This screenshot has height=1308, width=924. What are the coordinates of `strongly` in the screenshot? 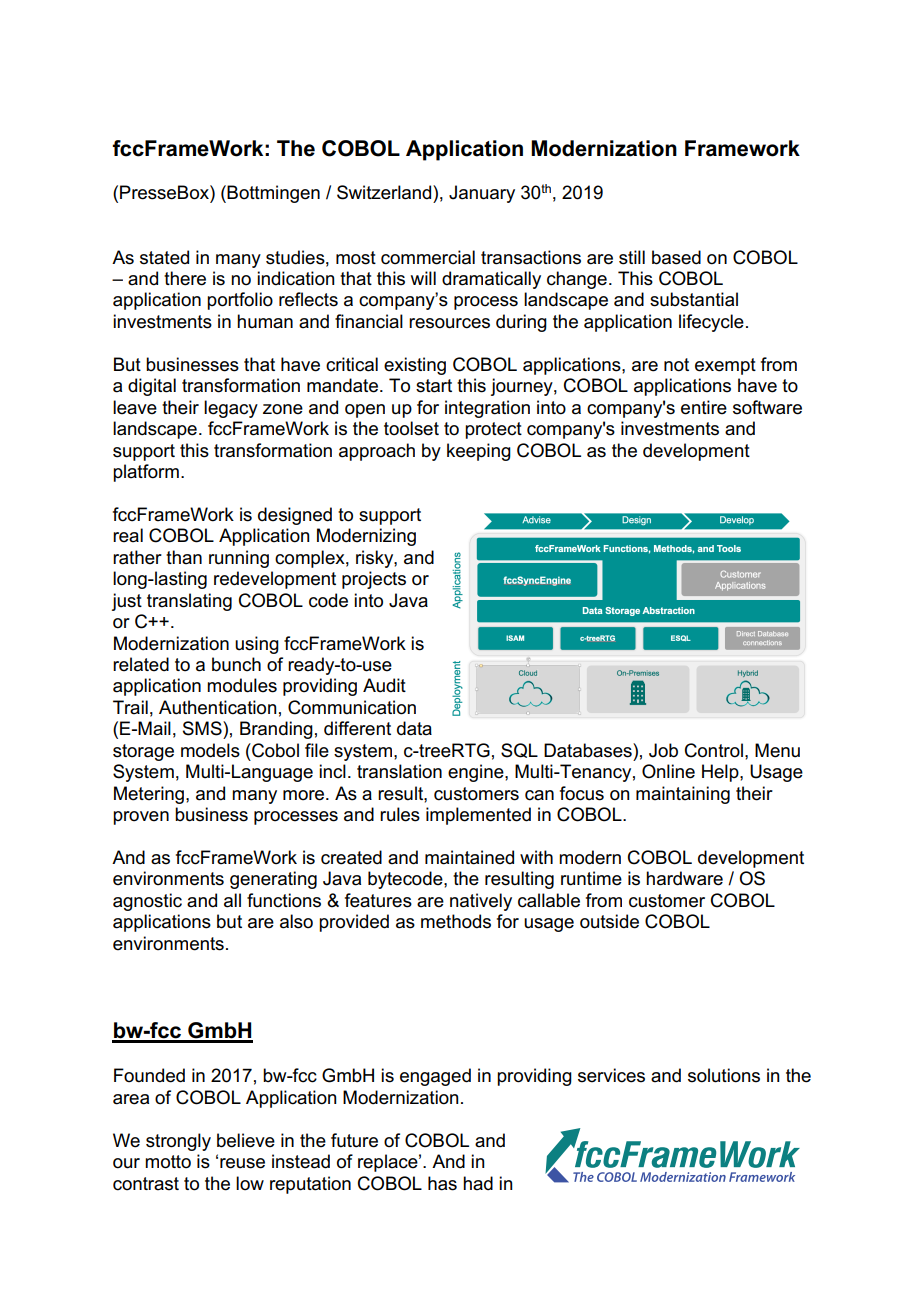 It's located at (178, 1142).
